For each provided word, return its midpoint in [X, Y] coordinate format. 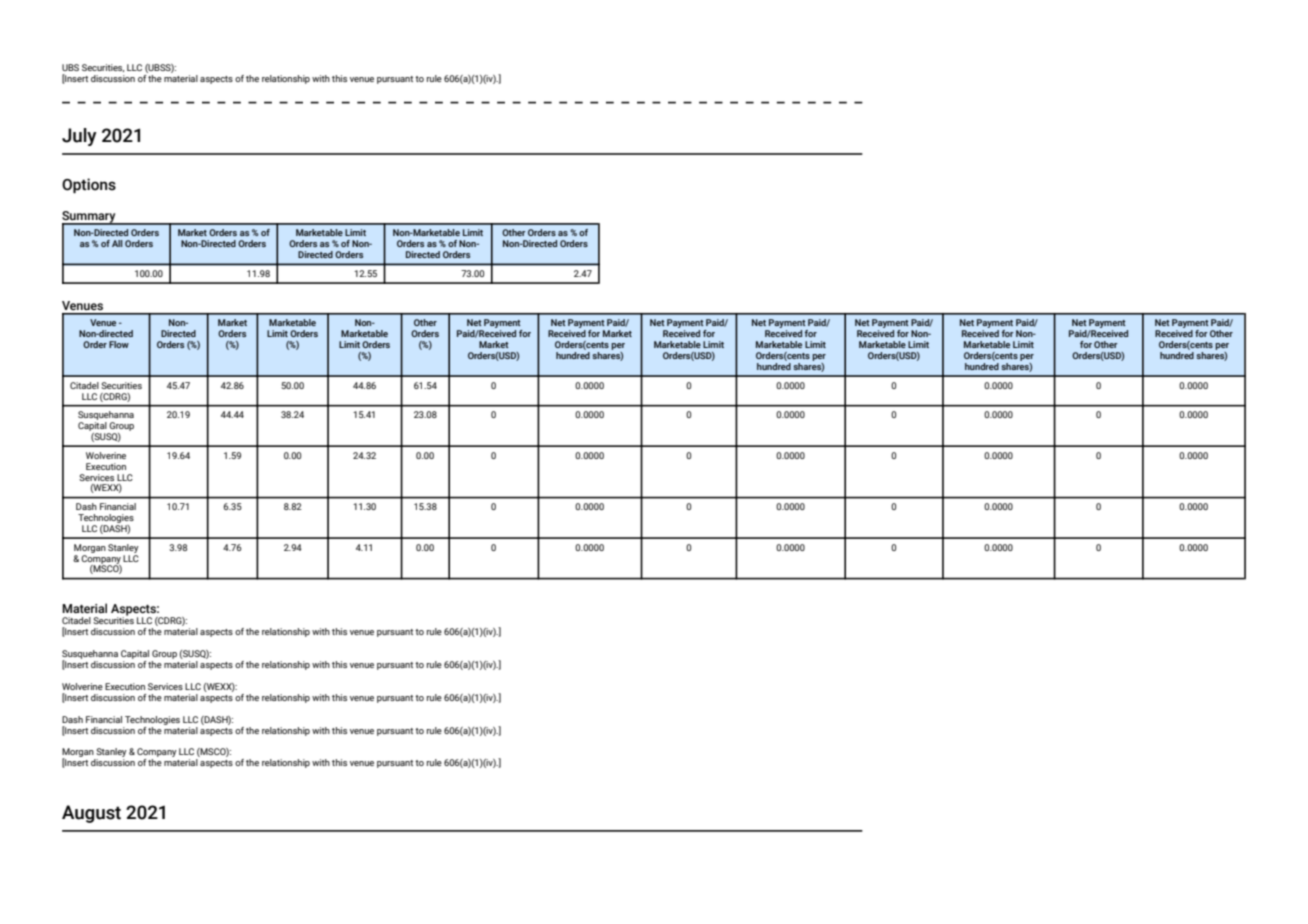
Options [89, 185]
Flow [119, 344]
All [117, 243]
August [91, 814]
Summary [90, 218]
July [79, 137]
